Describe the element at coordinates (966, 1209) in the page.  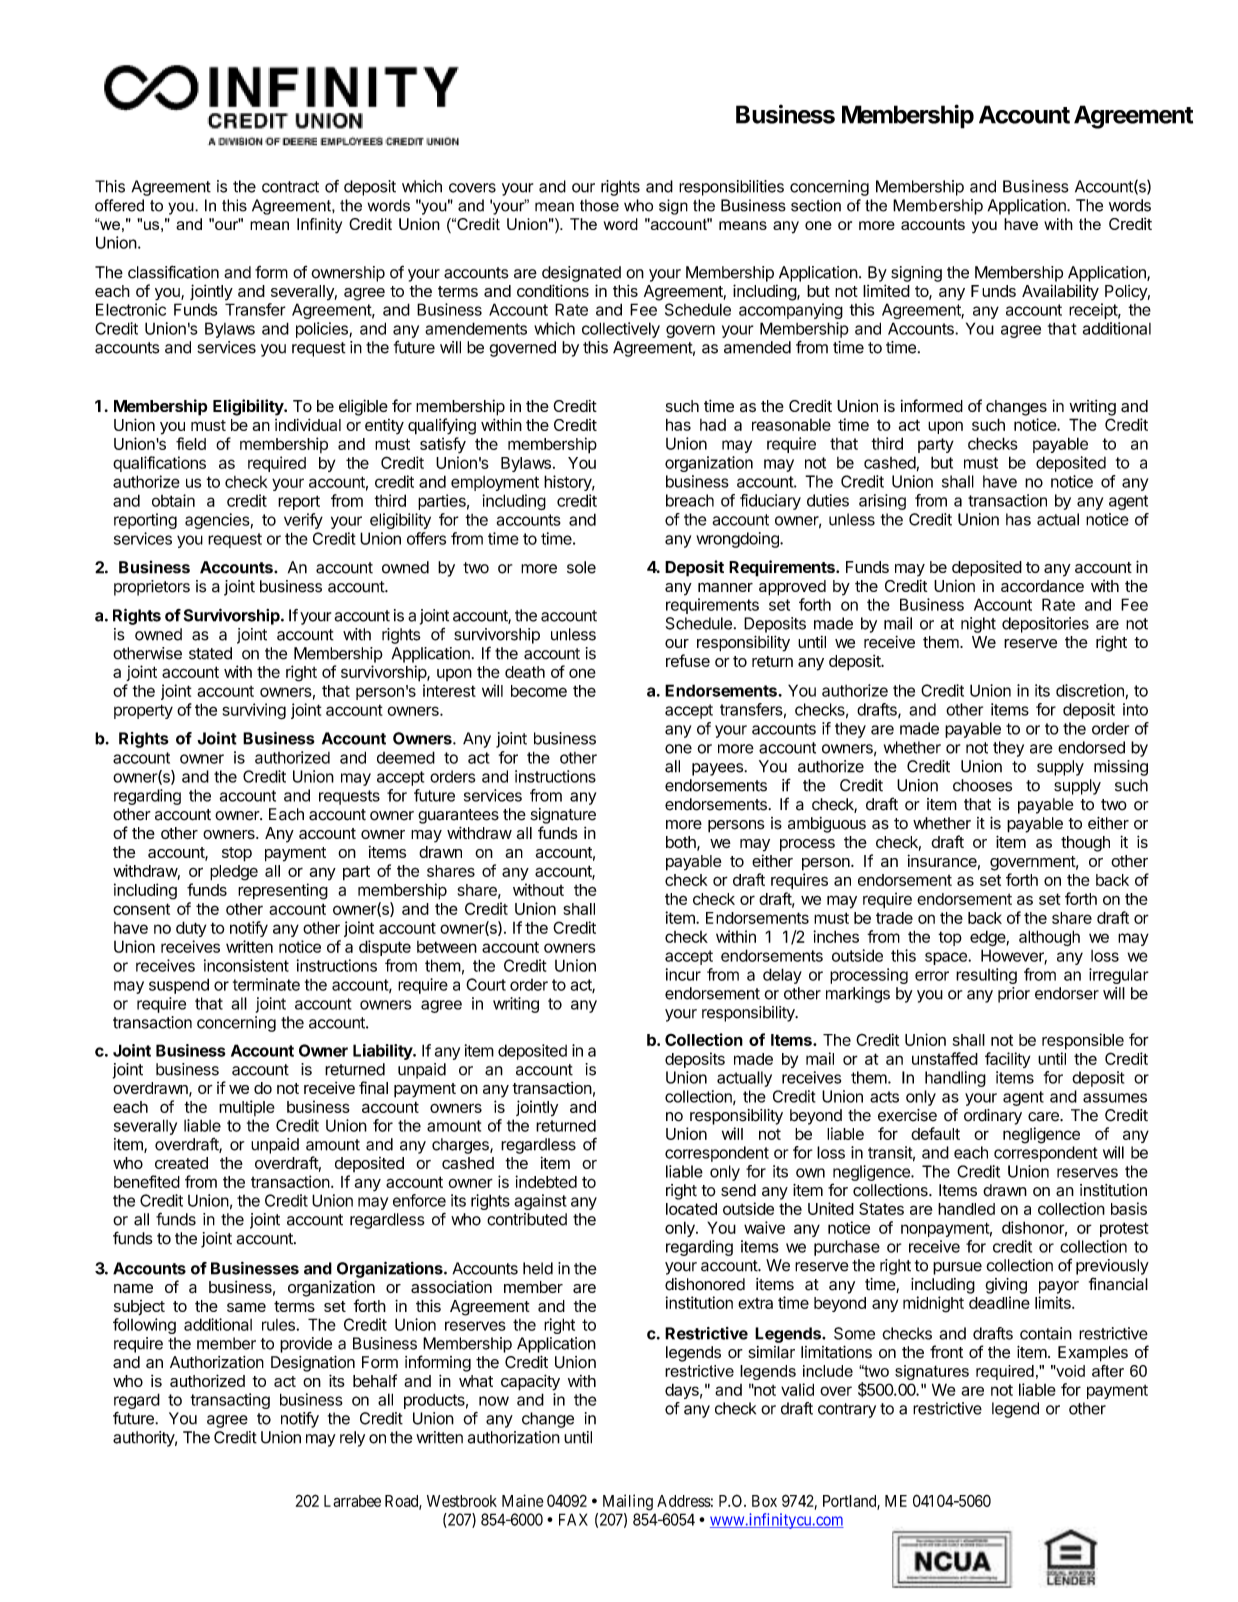
I see `handled` at that location.
